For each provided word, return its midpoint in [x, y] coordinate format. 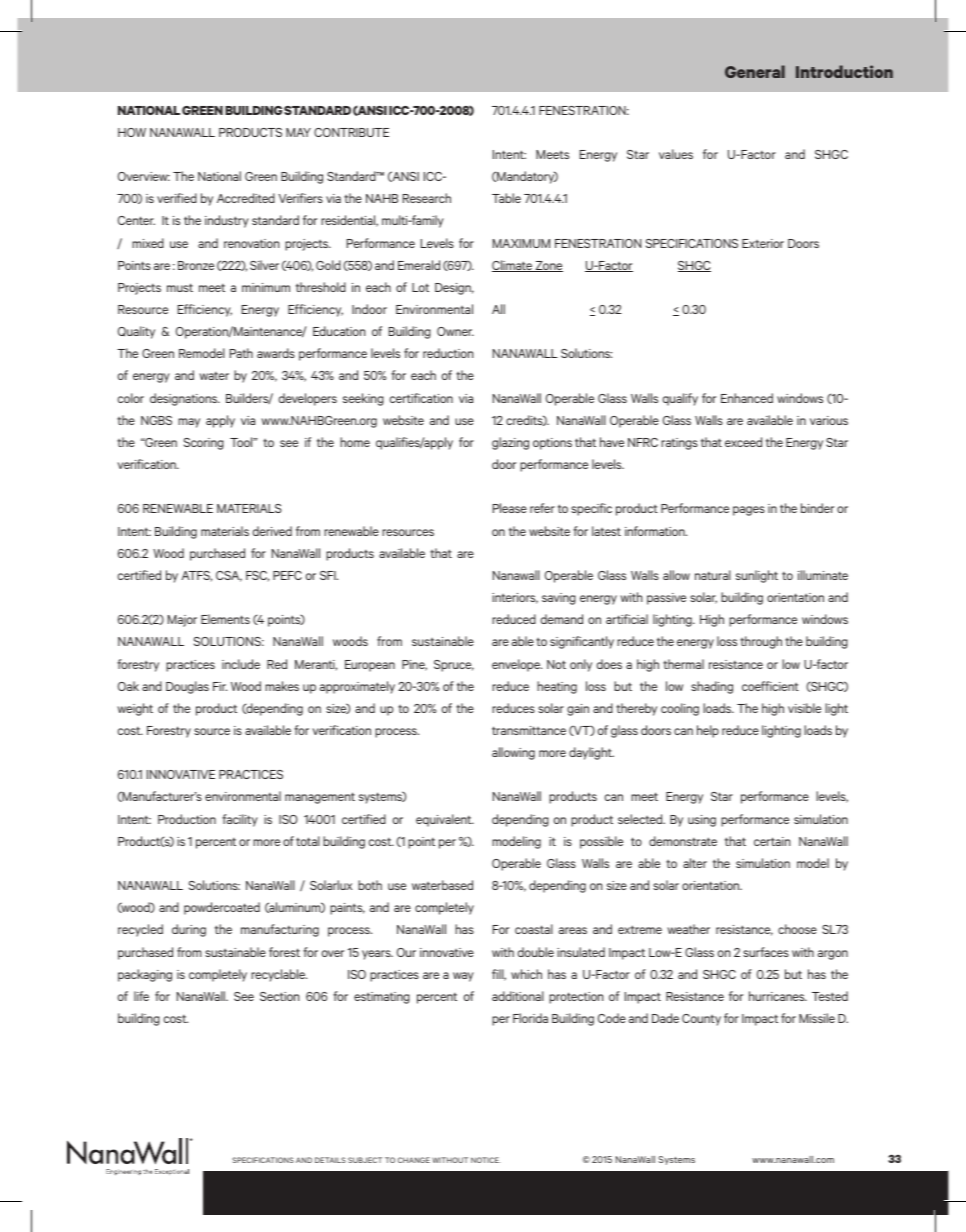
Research [427, 198]
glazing [510, 443]
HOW [132, 132]
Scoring [204, 444]
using [702, 821]
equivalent [445, 820]
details [330, 1160]
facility [240, 820]
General [755, 71]
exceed [743, 442]
